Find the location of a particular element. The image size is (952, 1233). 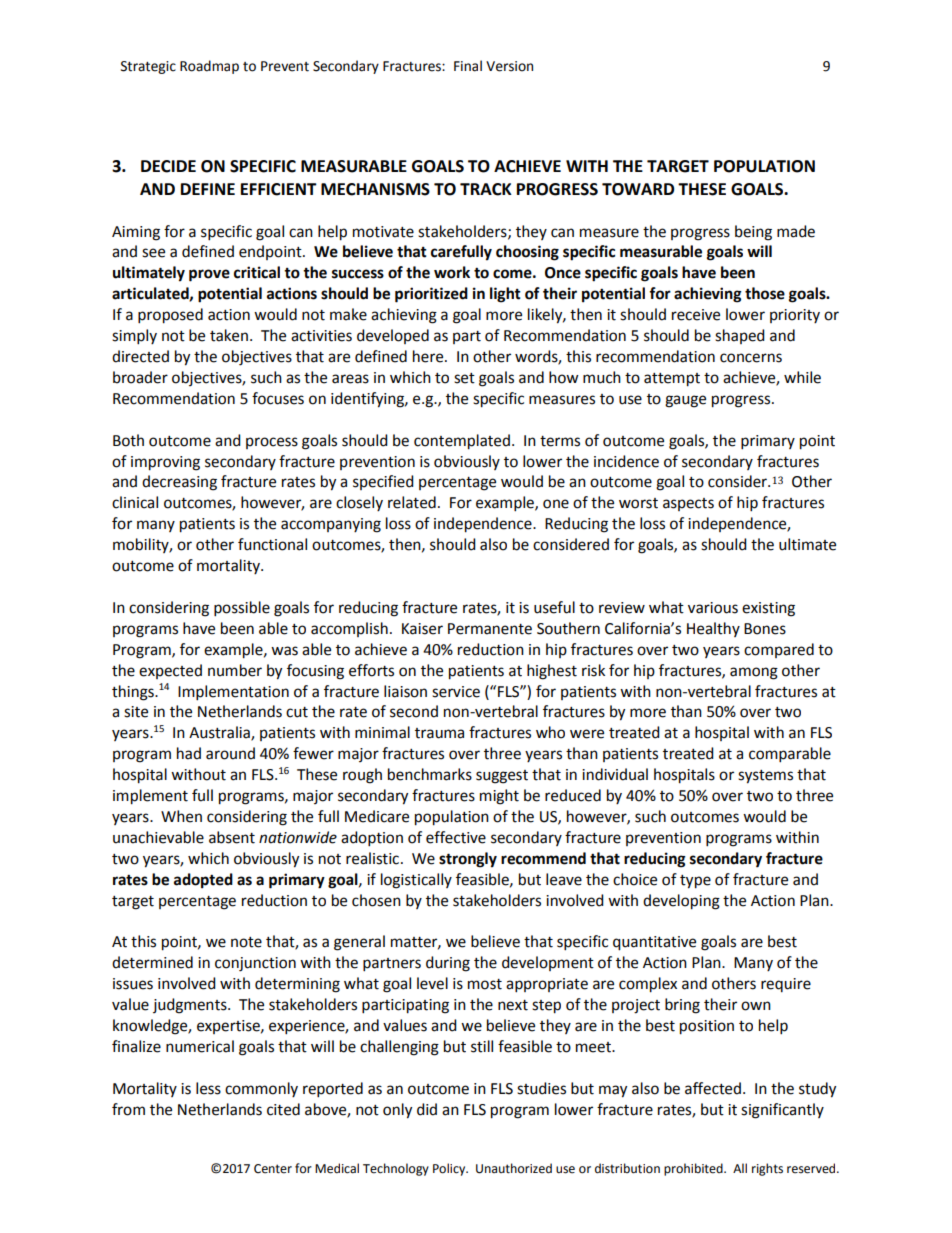

rights is located at coordinates (767, 1169).
